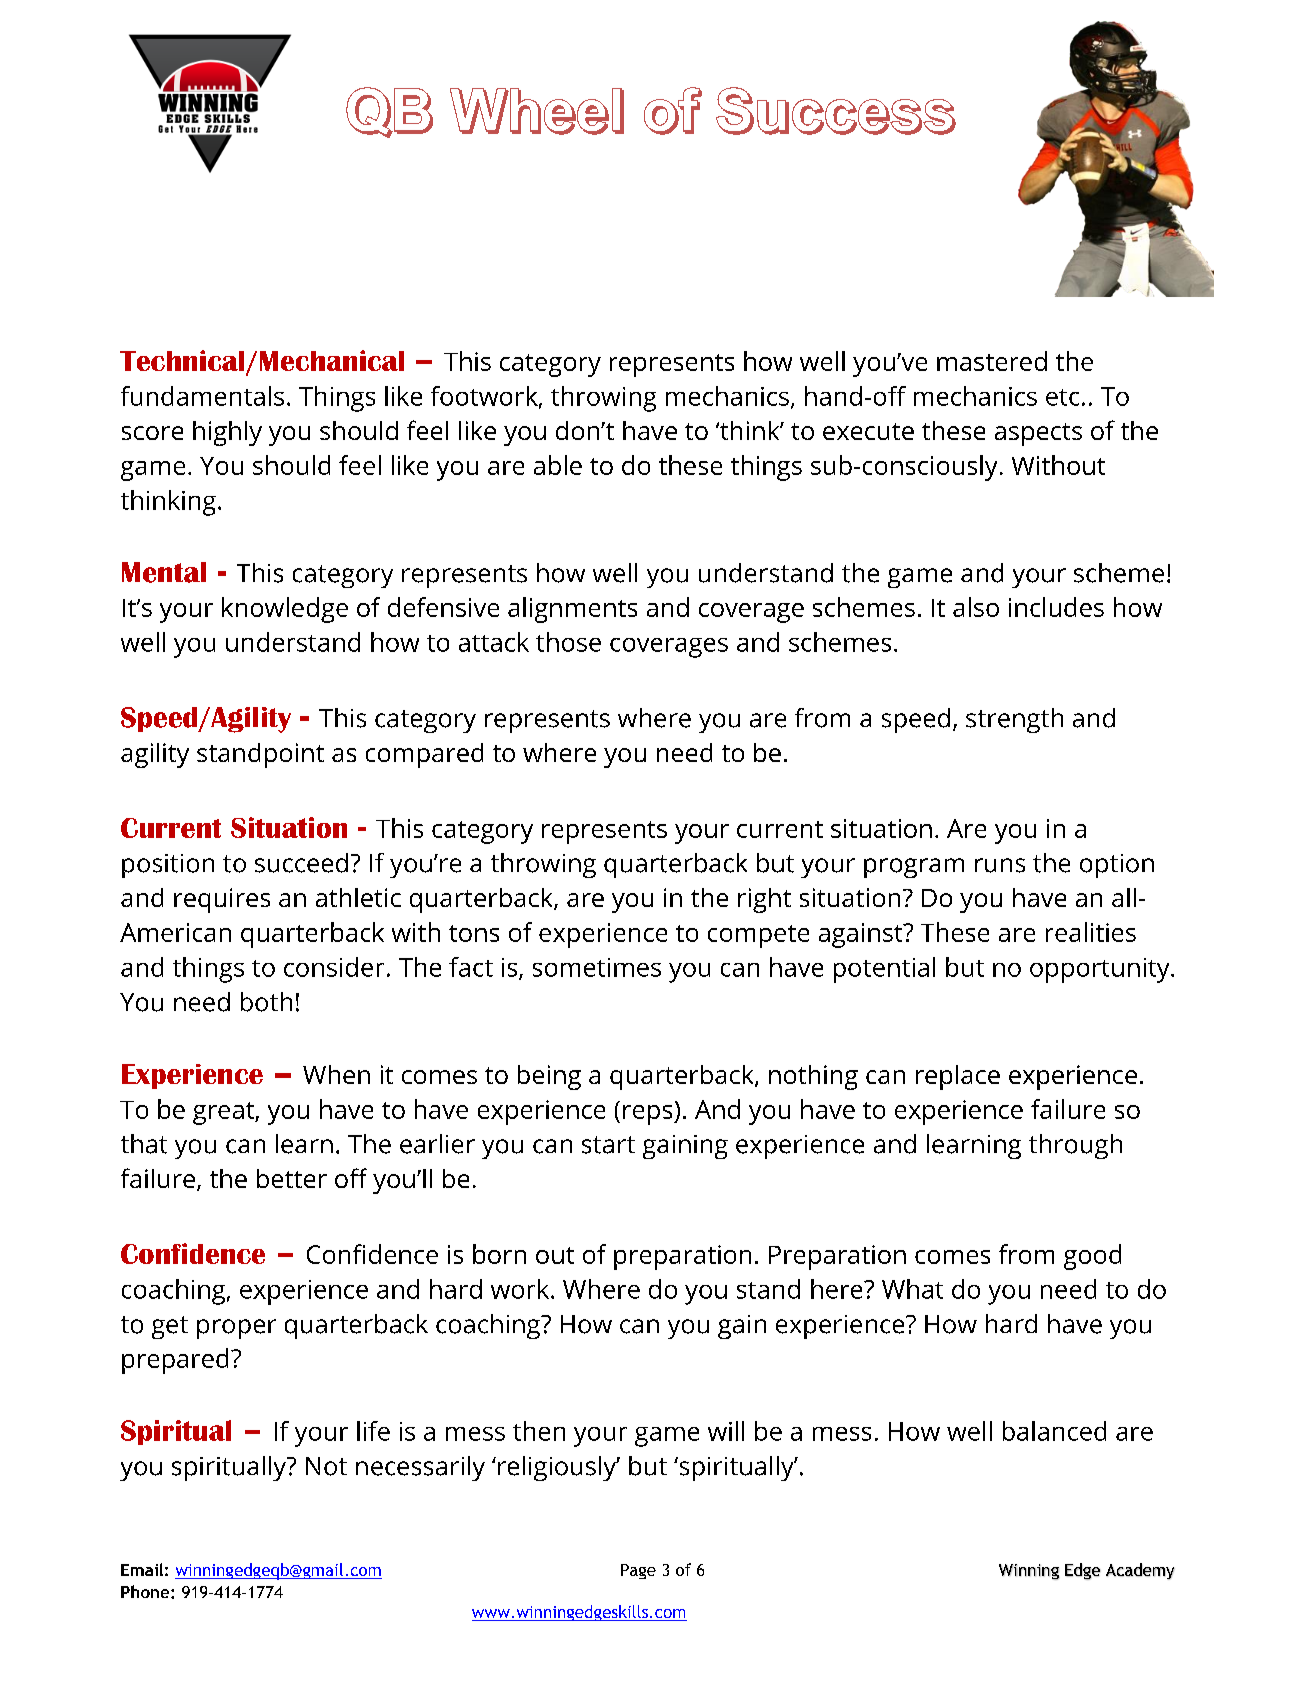 This page has height=1683, width=1300. I want to click on able, so click(558, 465).
